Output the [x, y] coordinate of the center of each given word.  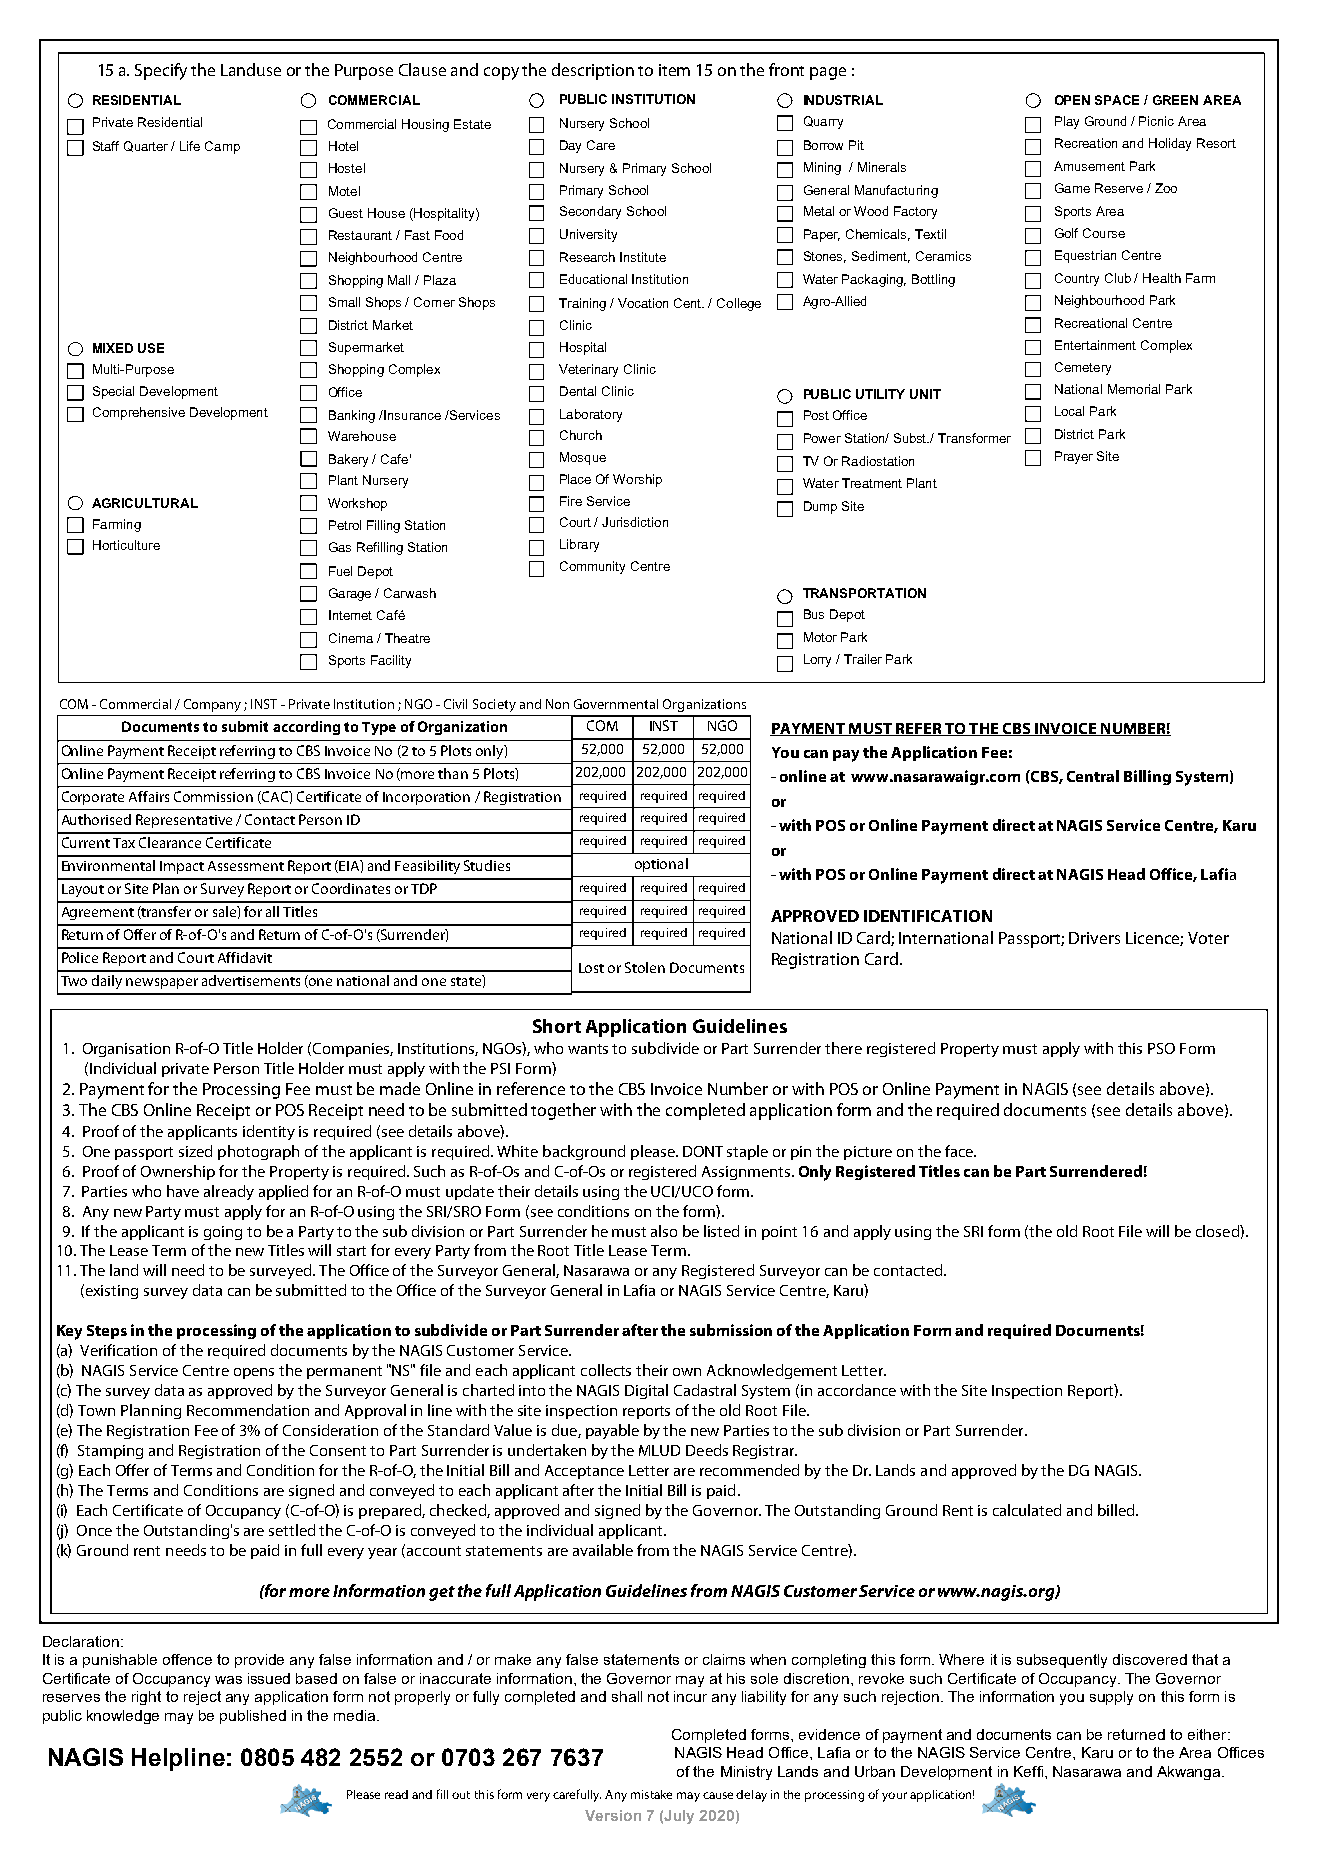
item [674, 70]
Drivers [1094, 938]
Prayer [1074, 457]
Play [1067, 122]
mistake [651, 1794]
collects [606, 1370]
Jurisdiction [635, 522]
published [253, 1717]
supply [1111, 1698]
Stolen [645, 967]
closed [1218, 1231]
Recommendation [248, 1410]
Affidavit [245, 957]
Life [190, 146]
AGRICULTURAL [145, 503]
